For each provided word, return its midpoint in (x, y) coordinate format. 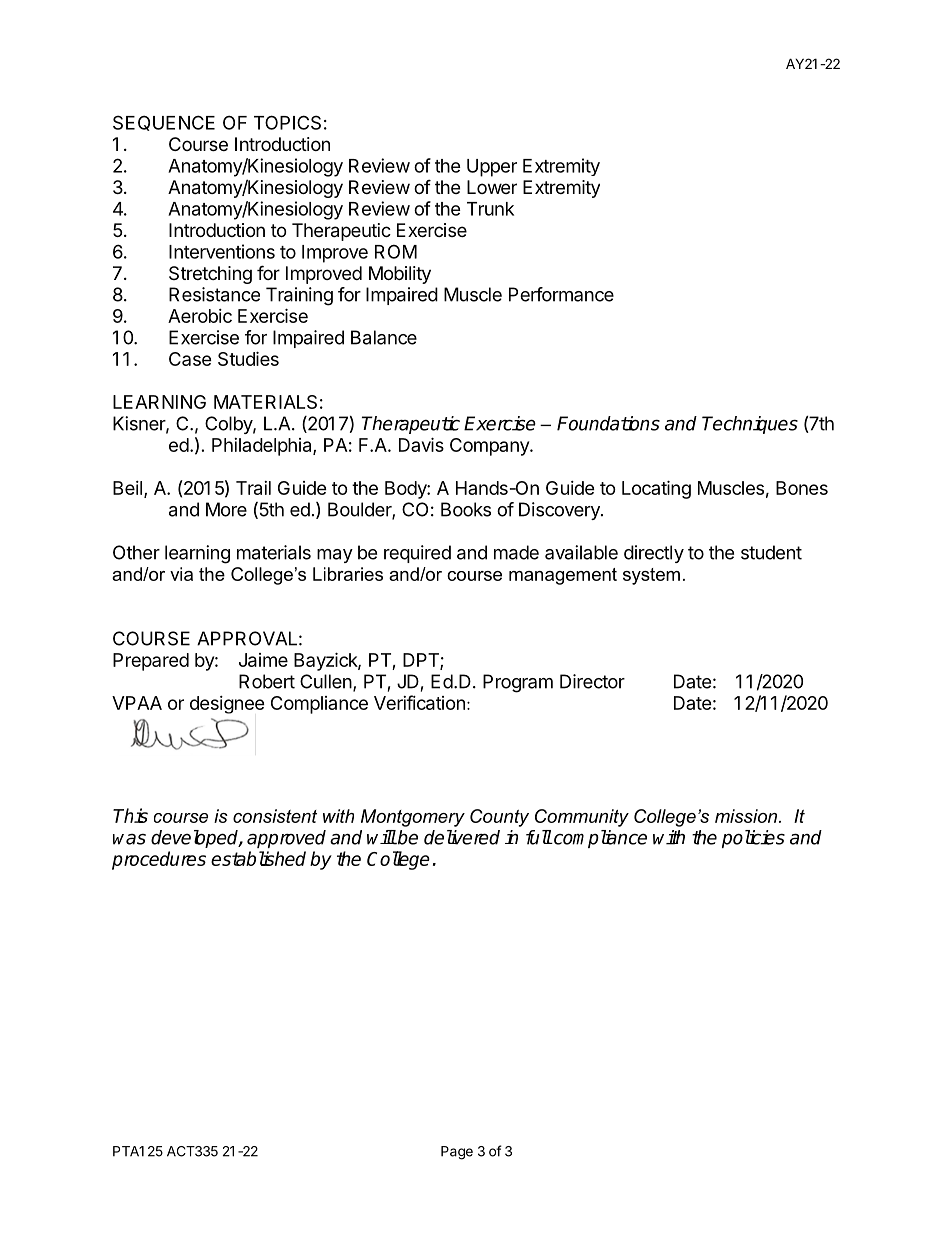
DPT (422, 661)
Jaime (263, 660)
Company (490, 447)
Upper (492, 168)
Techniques (750, 425)
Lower (492, 187)
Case (190, 359)
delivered (462, 837)
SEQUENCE (164, 123)
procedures (159, 860)
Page (457, 1153)
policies (753, 839)
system (651, 576)
